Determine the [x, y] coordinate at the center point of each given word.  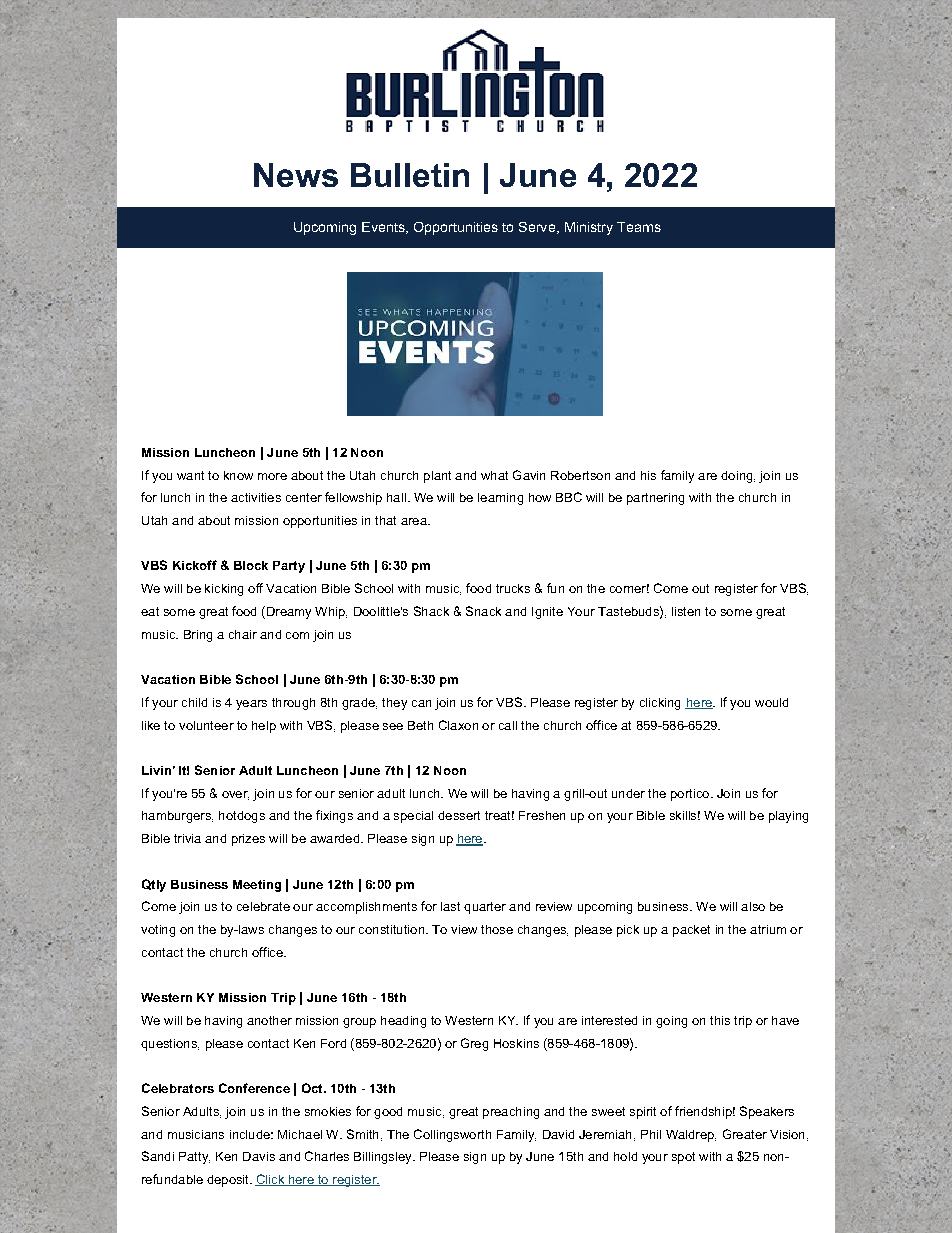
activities [256, 497]
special [413, 817]
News [296, 175]
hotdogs [242, 817]
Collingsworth [452, 1135]
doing [738, 477]
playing [788, 817]
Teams [639, 227]
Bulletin [410, 175]
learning [500, 499]
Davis [259, 1156]
